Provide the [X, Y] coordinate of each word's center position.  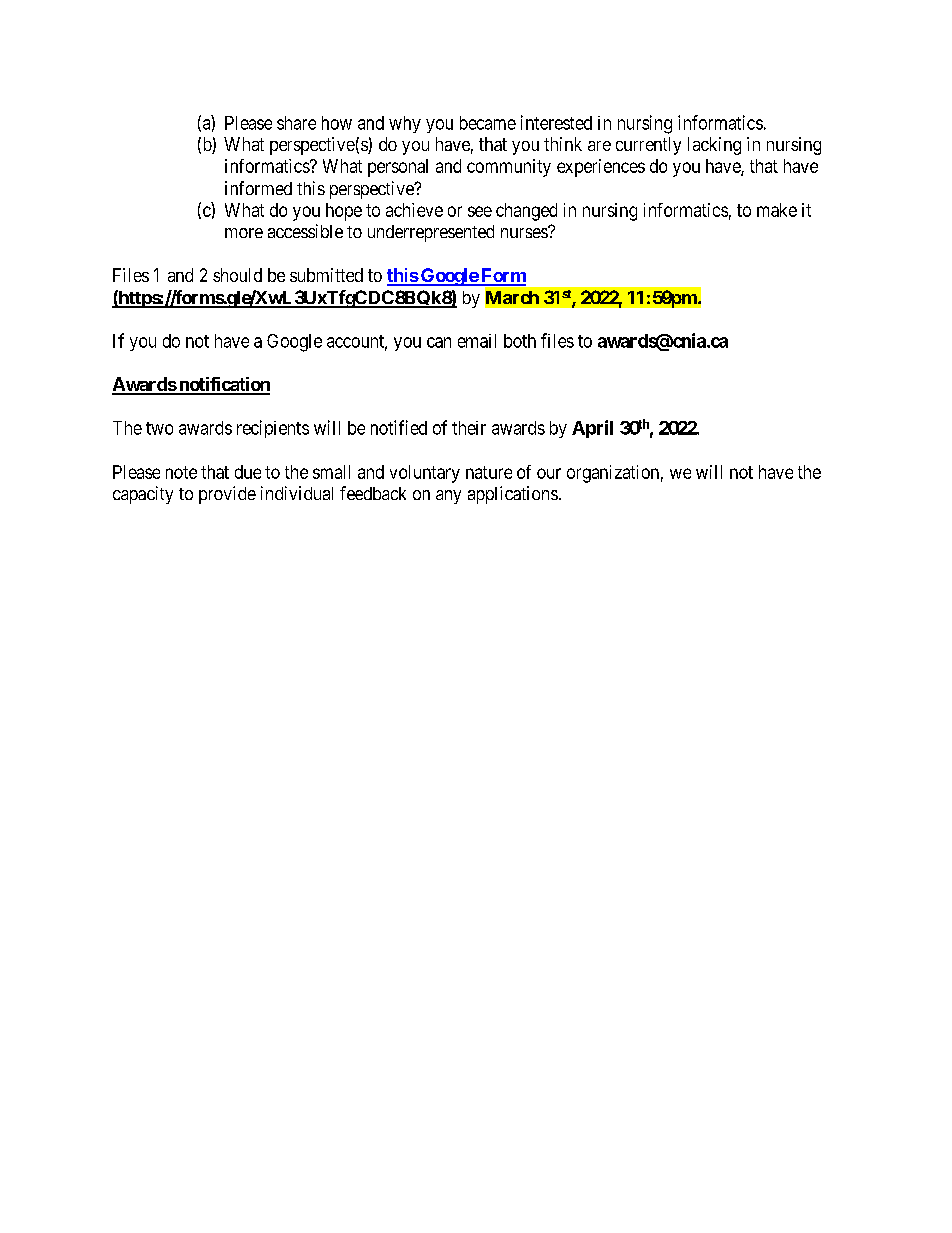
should [237, 275]
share [296, 123]
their [469, 428]
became [488, 123]
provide [227, 495]
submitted [326, 275]
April [592, 429]
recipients [273, 429]
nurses [525, 232]
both [520, 341]
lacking [714, 146]
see [480, 211]
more [244, 233]
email [477, 341]
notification [223, 385]
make [777, 210]
